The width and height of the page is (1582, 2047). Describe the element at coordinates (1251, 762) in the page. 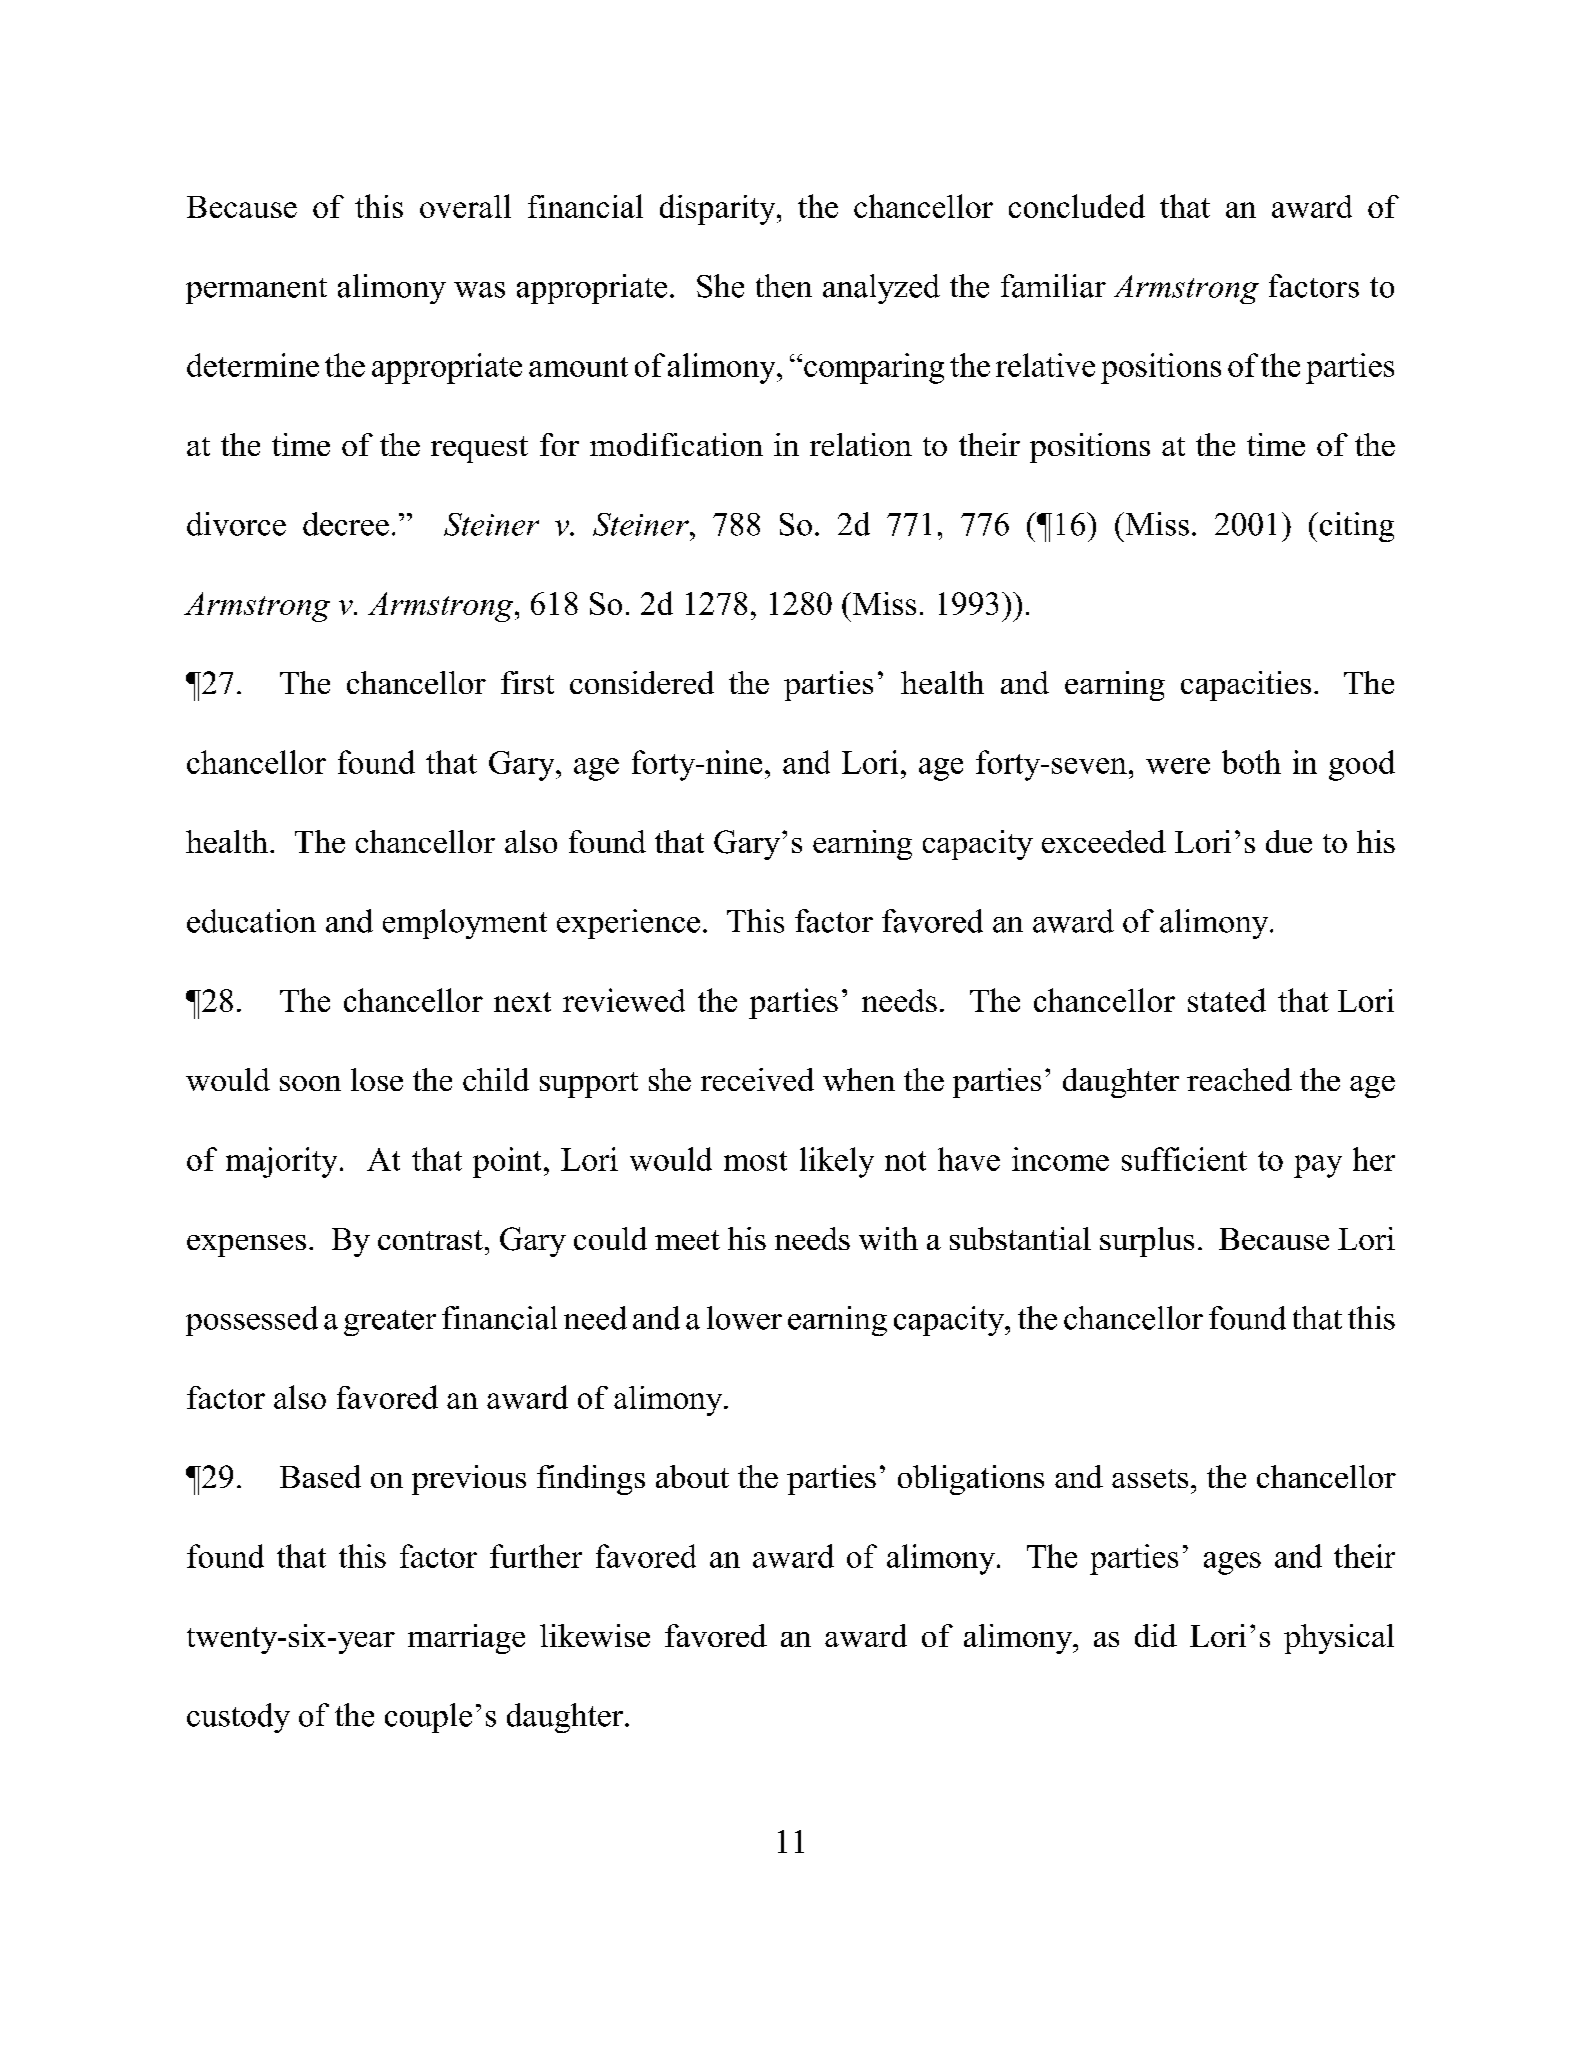

I see `both` at that location.
